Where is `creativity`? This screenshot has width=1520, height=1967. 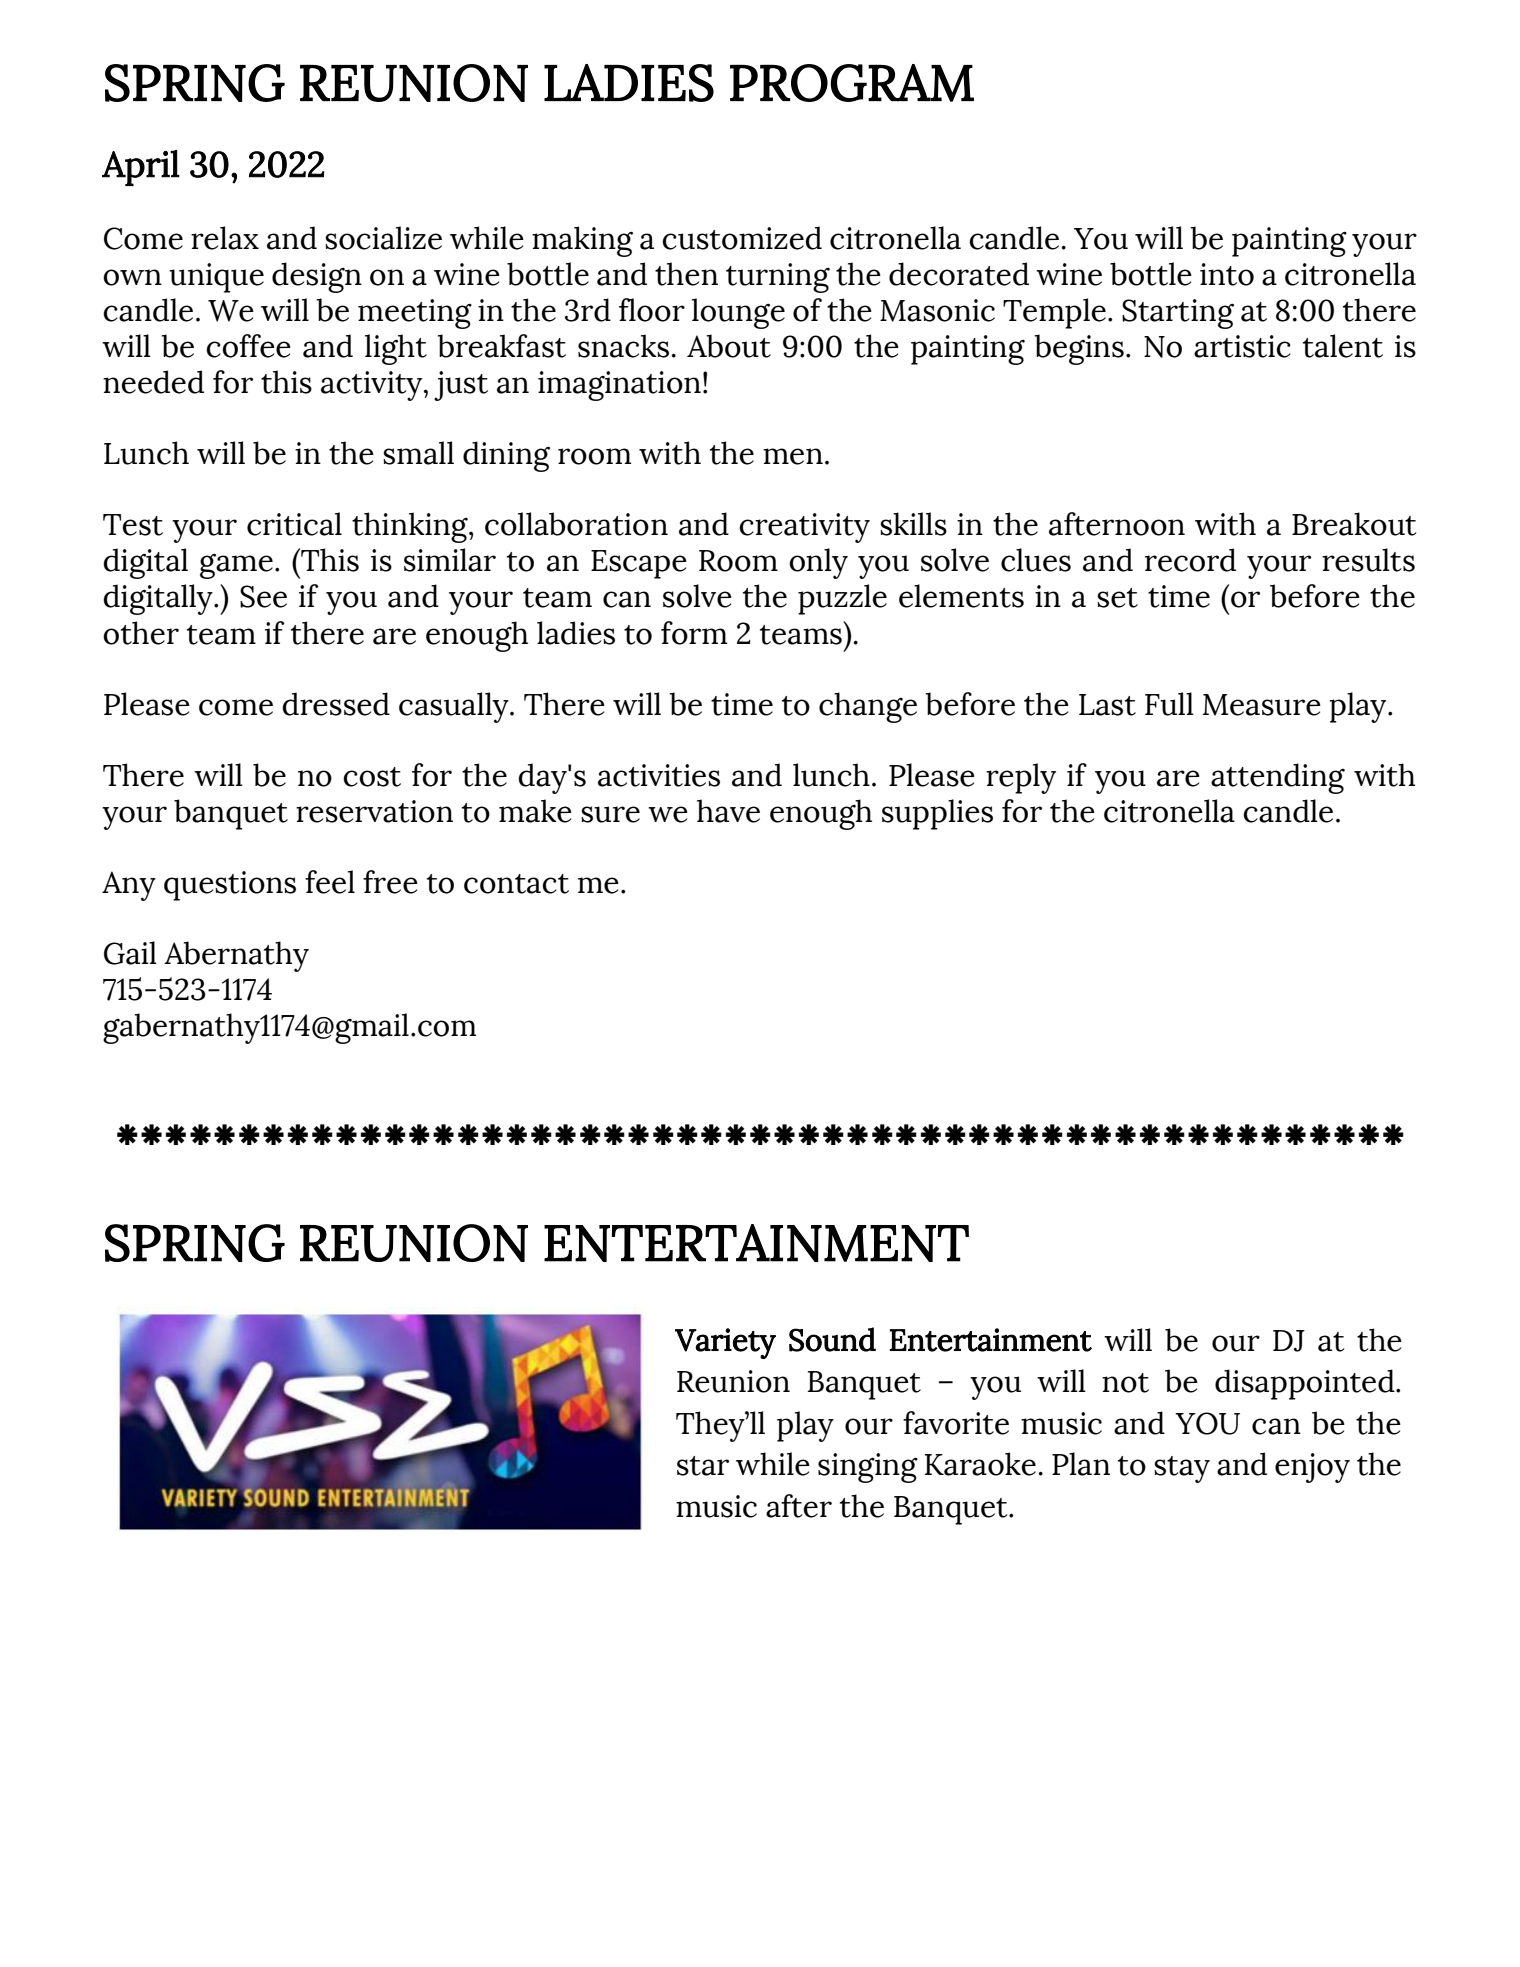
creativity is located at coordinates (804, 528).
